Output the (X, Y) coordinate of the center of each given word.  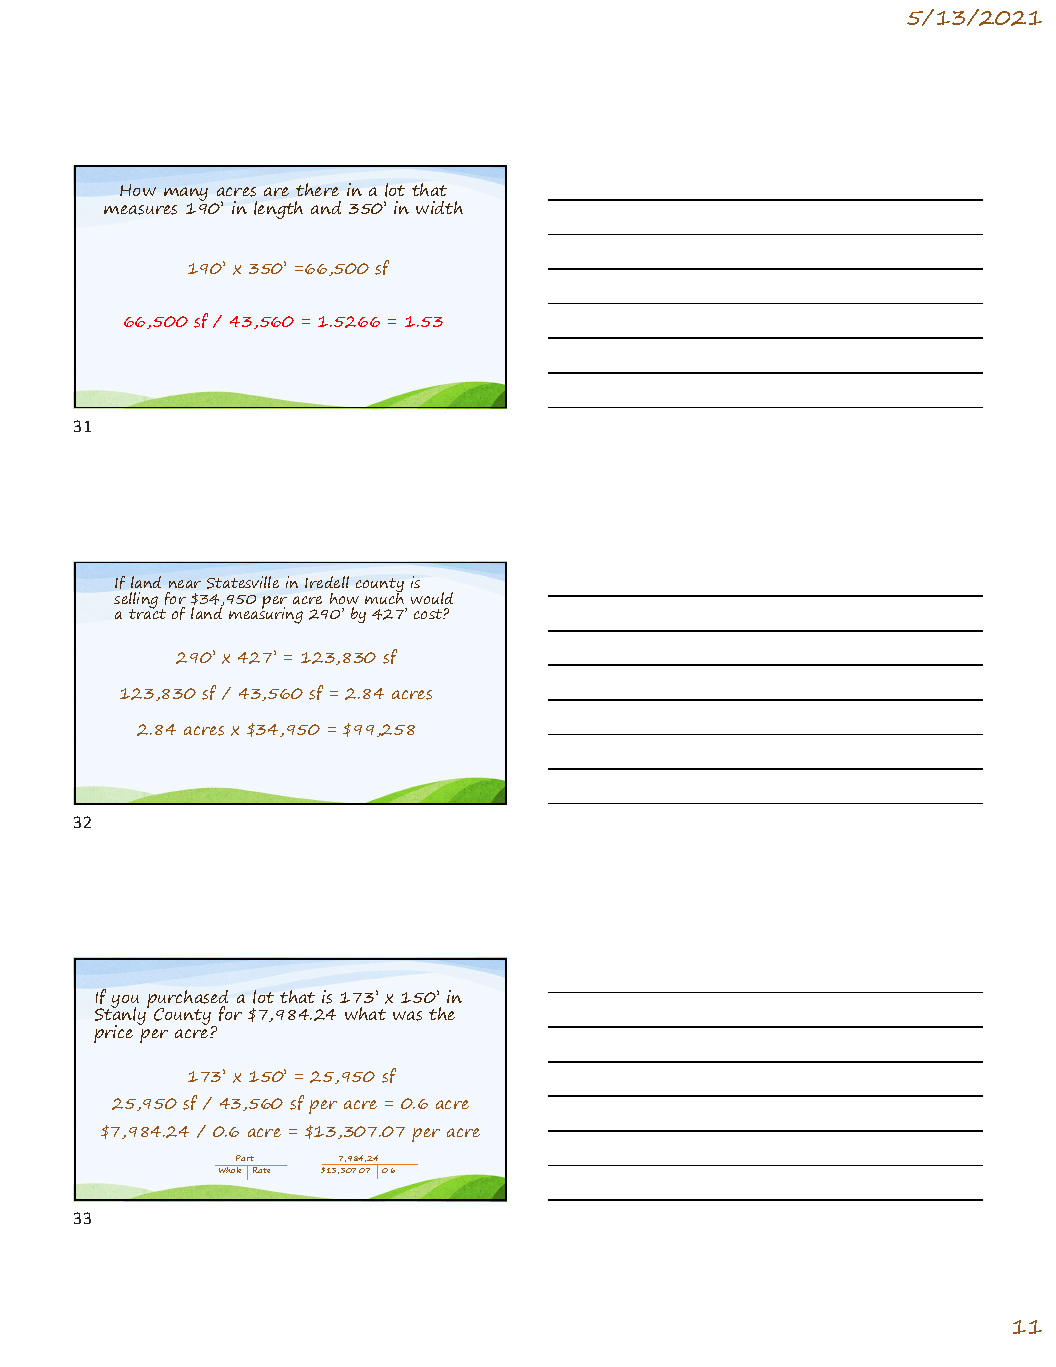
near (185, 584)
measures (140, 210)
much (384, 597)
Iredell (327, 582)
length (278, 210)
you (125, 1002)
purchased (187, 1000)
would (432, 598)
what (365, 1013)
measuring (266, 614)
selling (136, 601)
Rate (262, 1169)
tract (147, 613)
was (407, 1016)
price (113, 1034)
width (439, 207)
